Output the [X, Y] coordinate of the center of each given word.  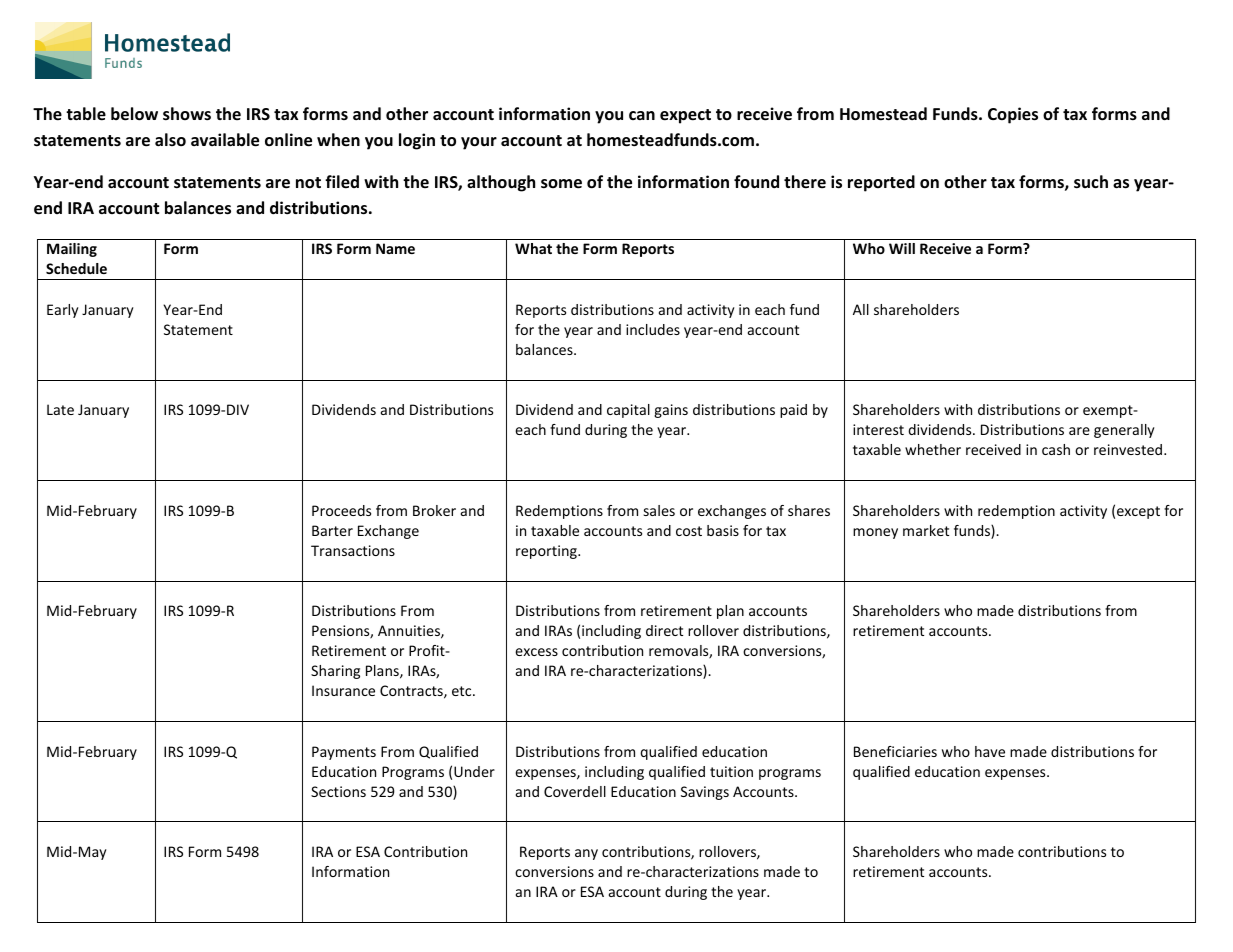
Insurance [343, 690]
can [642, 115]
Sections [338, 791]
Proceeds [341, 510]
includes [653, 329]
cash [1056, 449]
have [990, 751]
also [170, 140]
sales [659, 510]
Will [902, 248]
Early [63, 311]
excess [536, 652]
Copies [1013, 115]
